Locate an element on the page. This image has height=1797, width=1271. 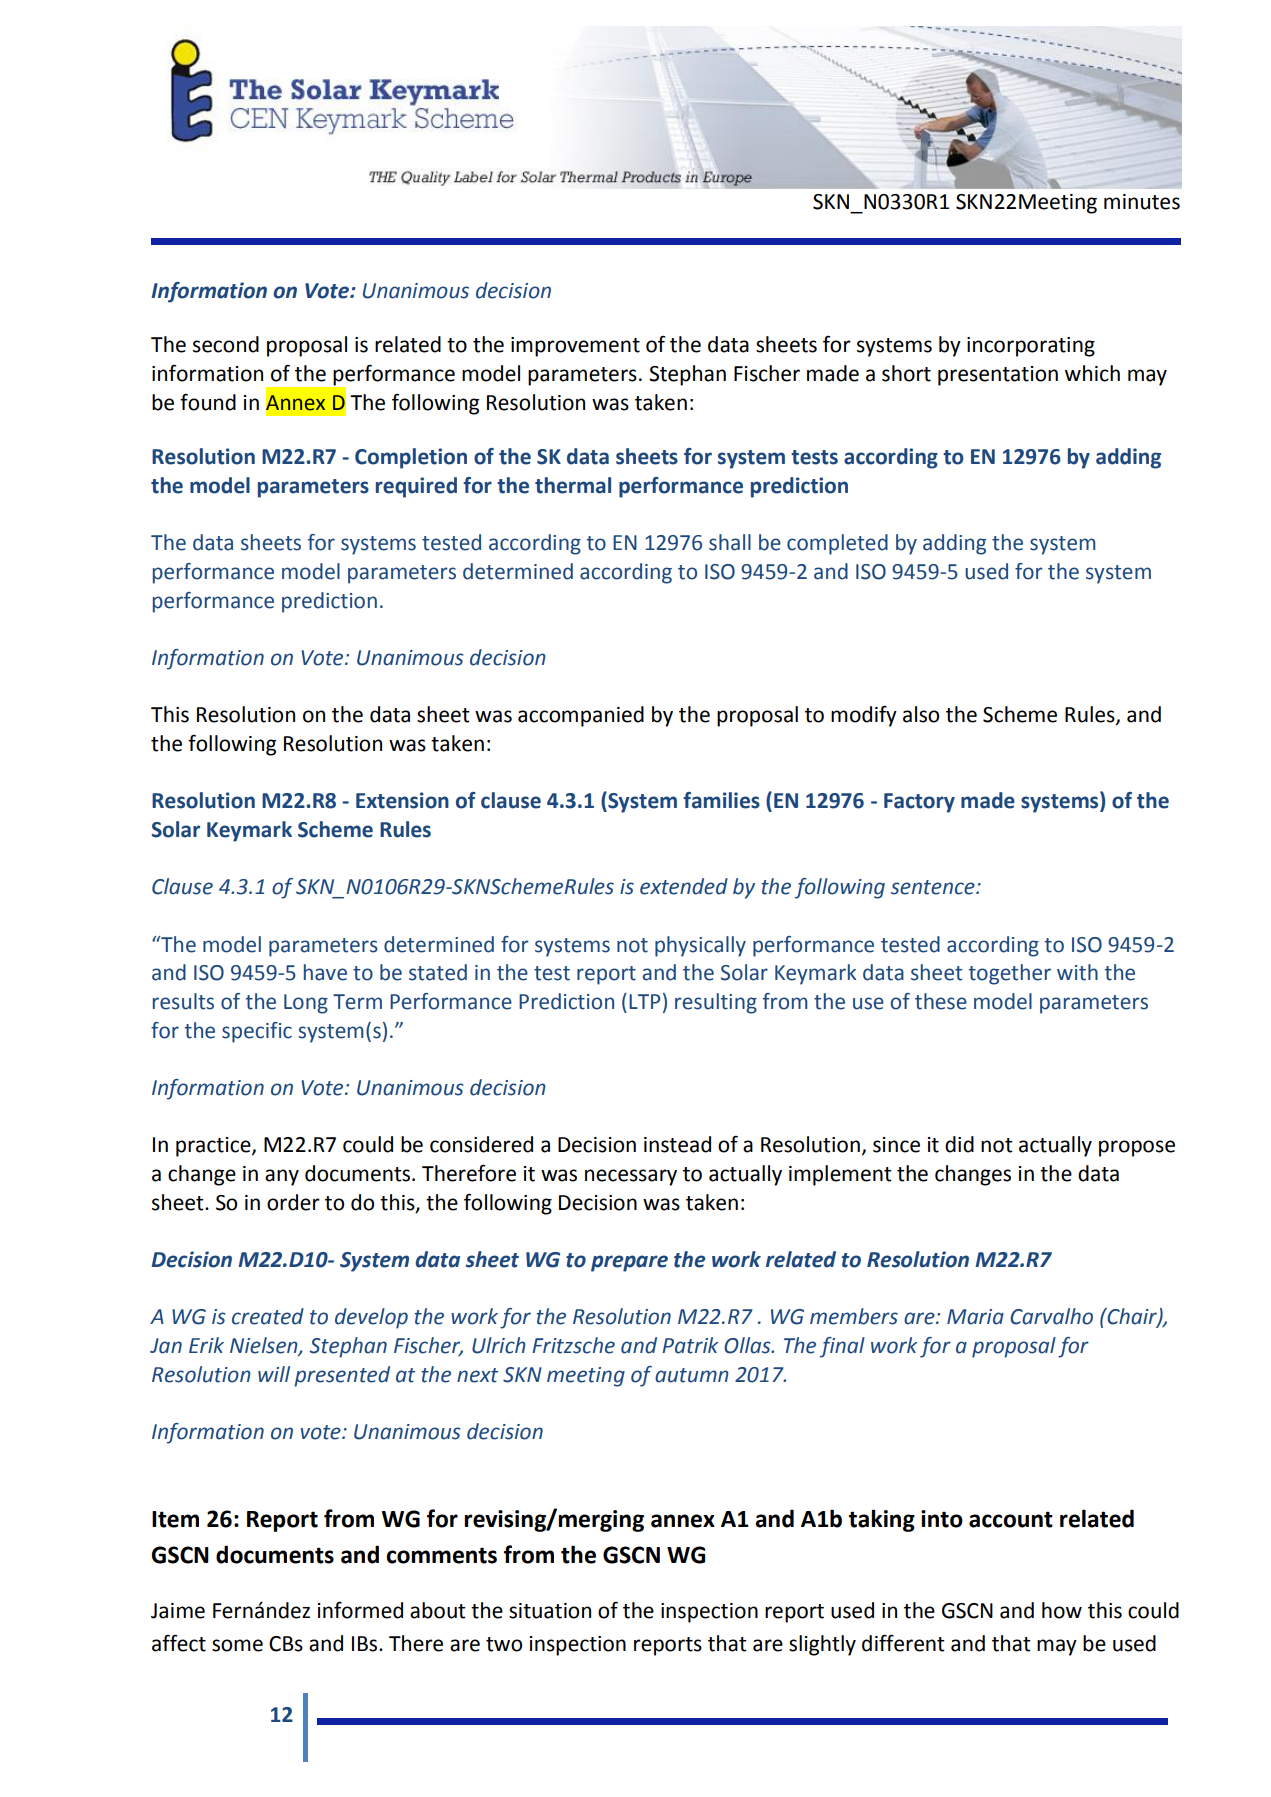
resulting is located at coordinates (716, 1003).
